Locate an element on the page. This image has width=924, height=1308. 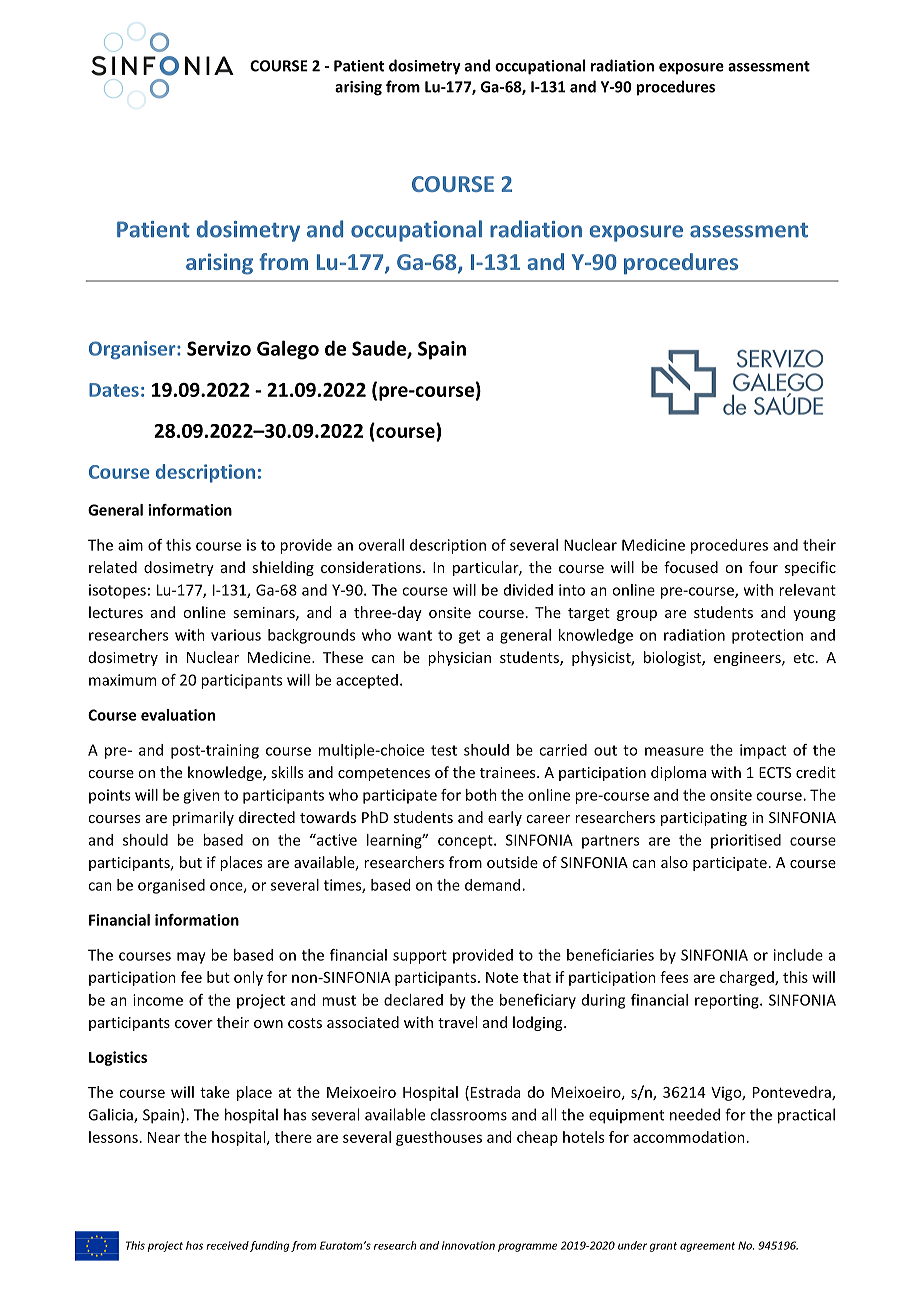
early is located at coordinates (505, 818).
